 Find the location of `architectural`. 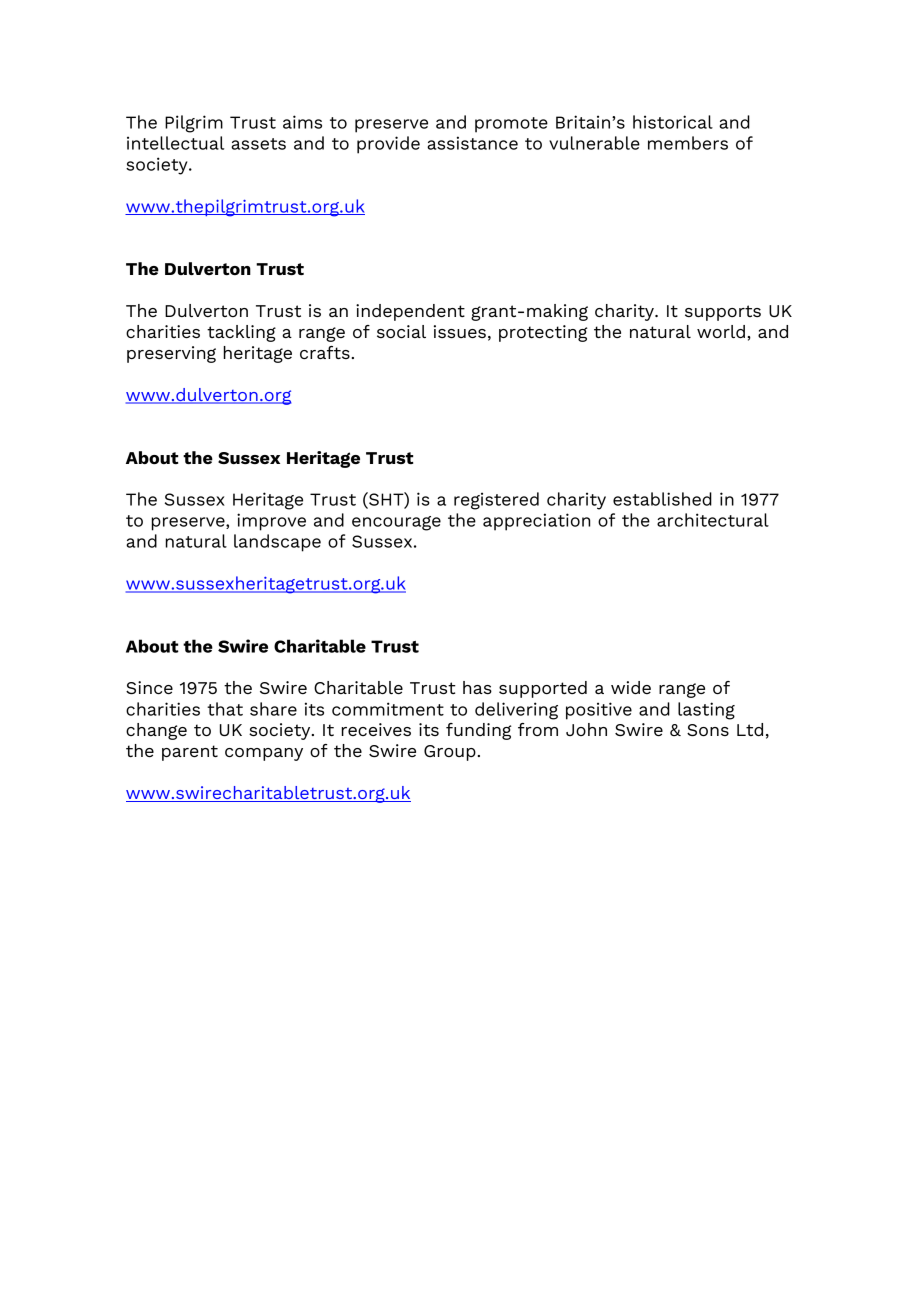

architectural is located at coordinates (713, 520).
